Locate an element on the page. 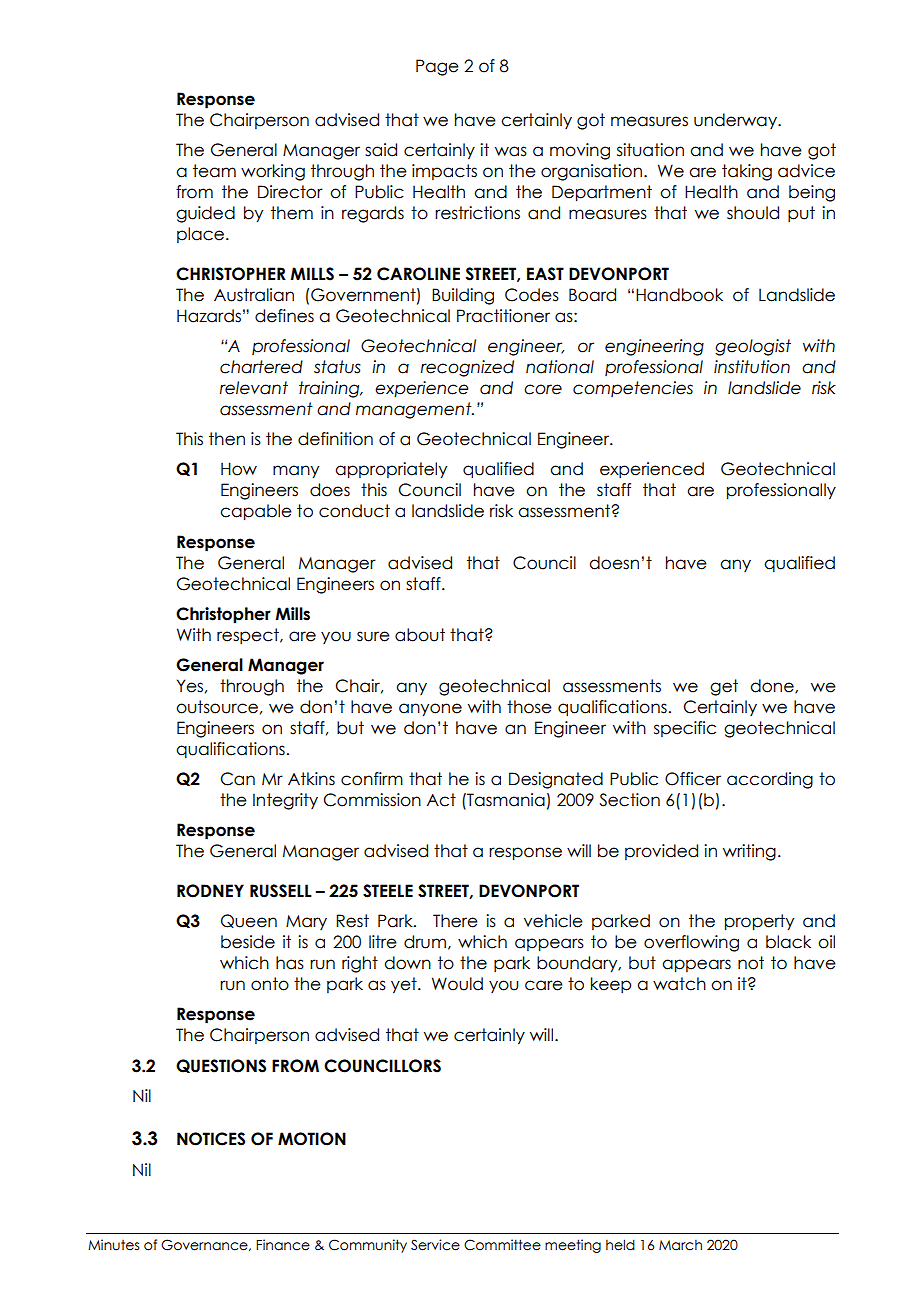  Governance is located at coordinates (205, 1245).
